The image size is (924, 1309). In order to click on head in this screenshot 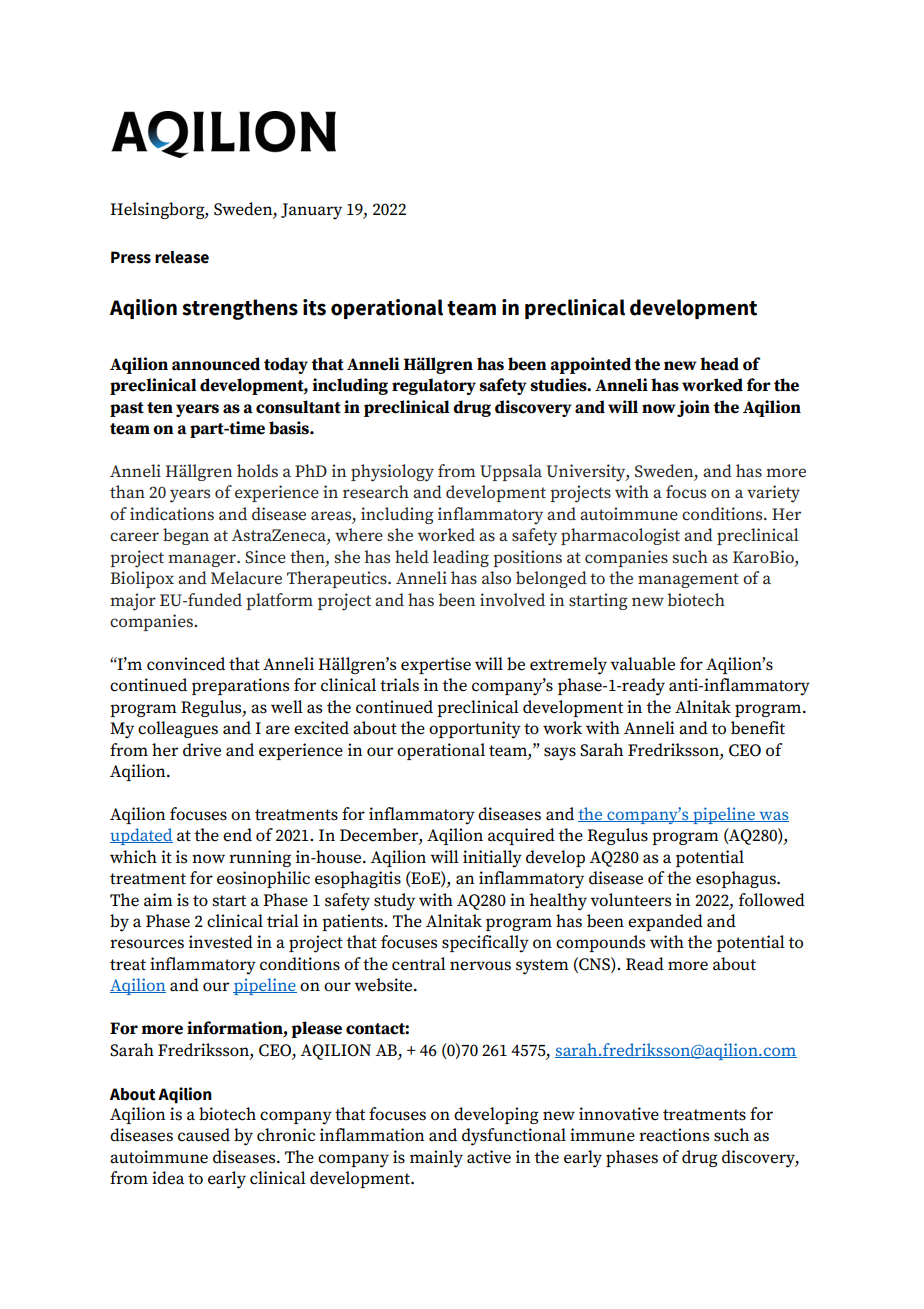, I will do `click(719, 364)`.
